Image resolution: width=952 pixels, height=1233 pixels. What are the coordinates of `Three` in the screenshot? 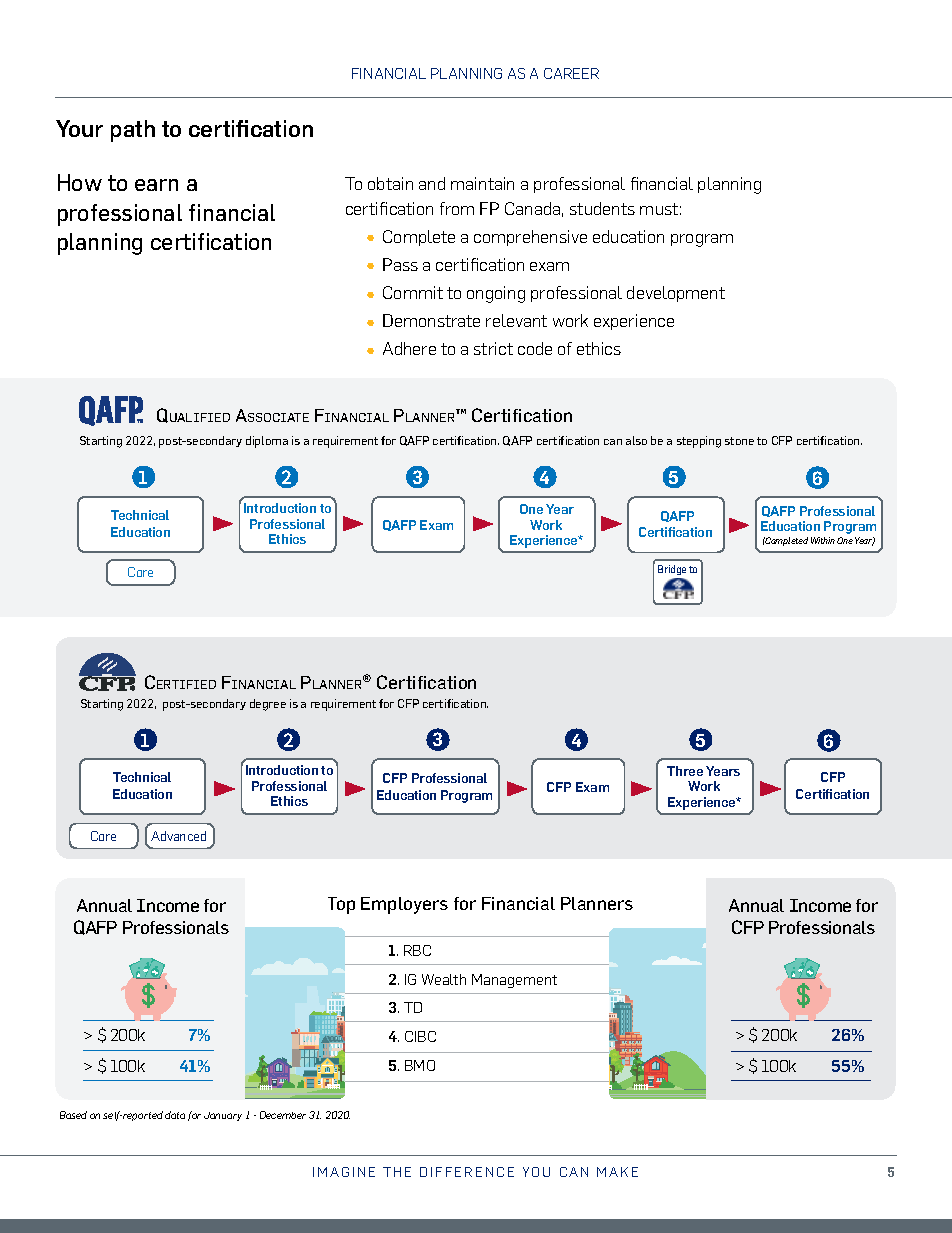 It's located at (685, 771).
